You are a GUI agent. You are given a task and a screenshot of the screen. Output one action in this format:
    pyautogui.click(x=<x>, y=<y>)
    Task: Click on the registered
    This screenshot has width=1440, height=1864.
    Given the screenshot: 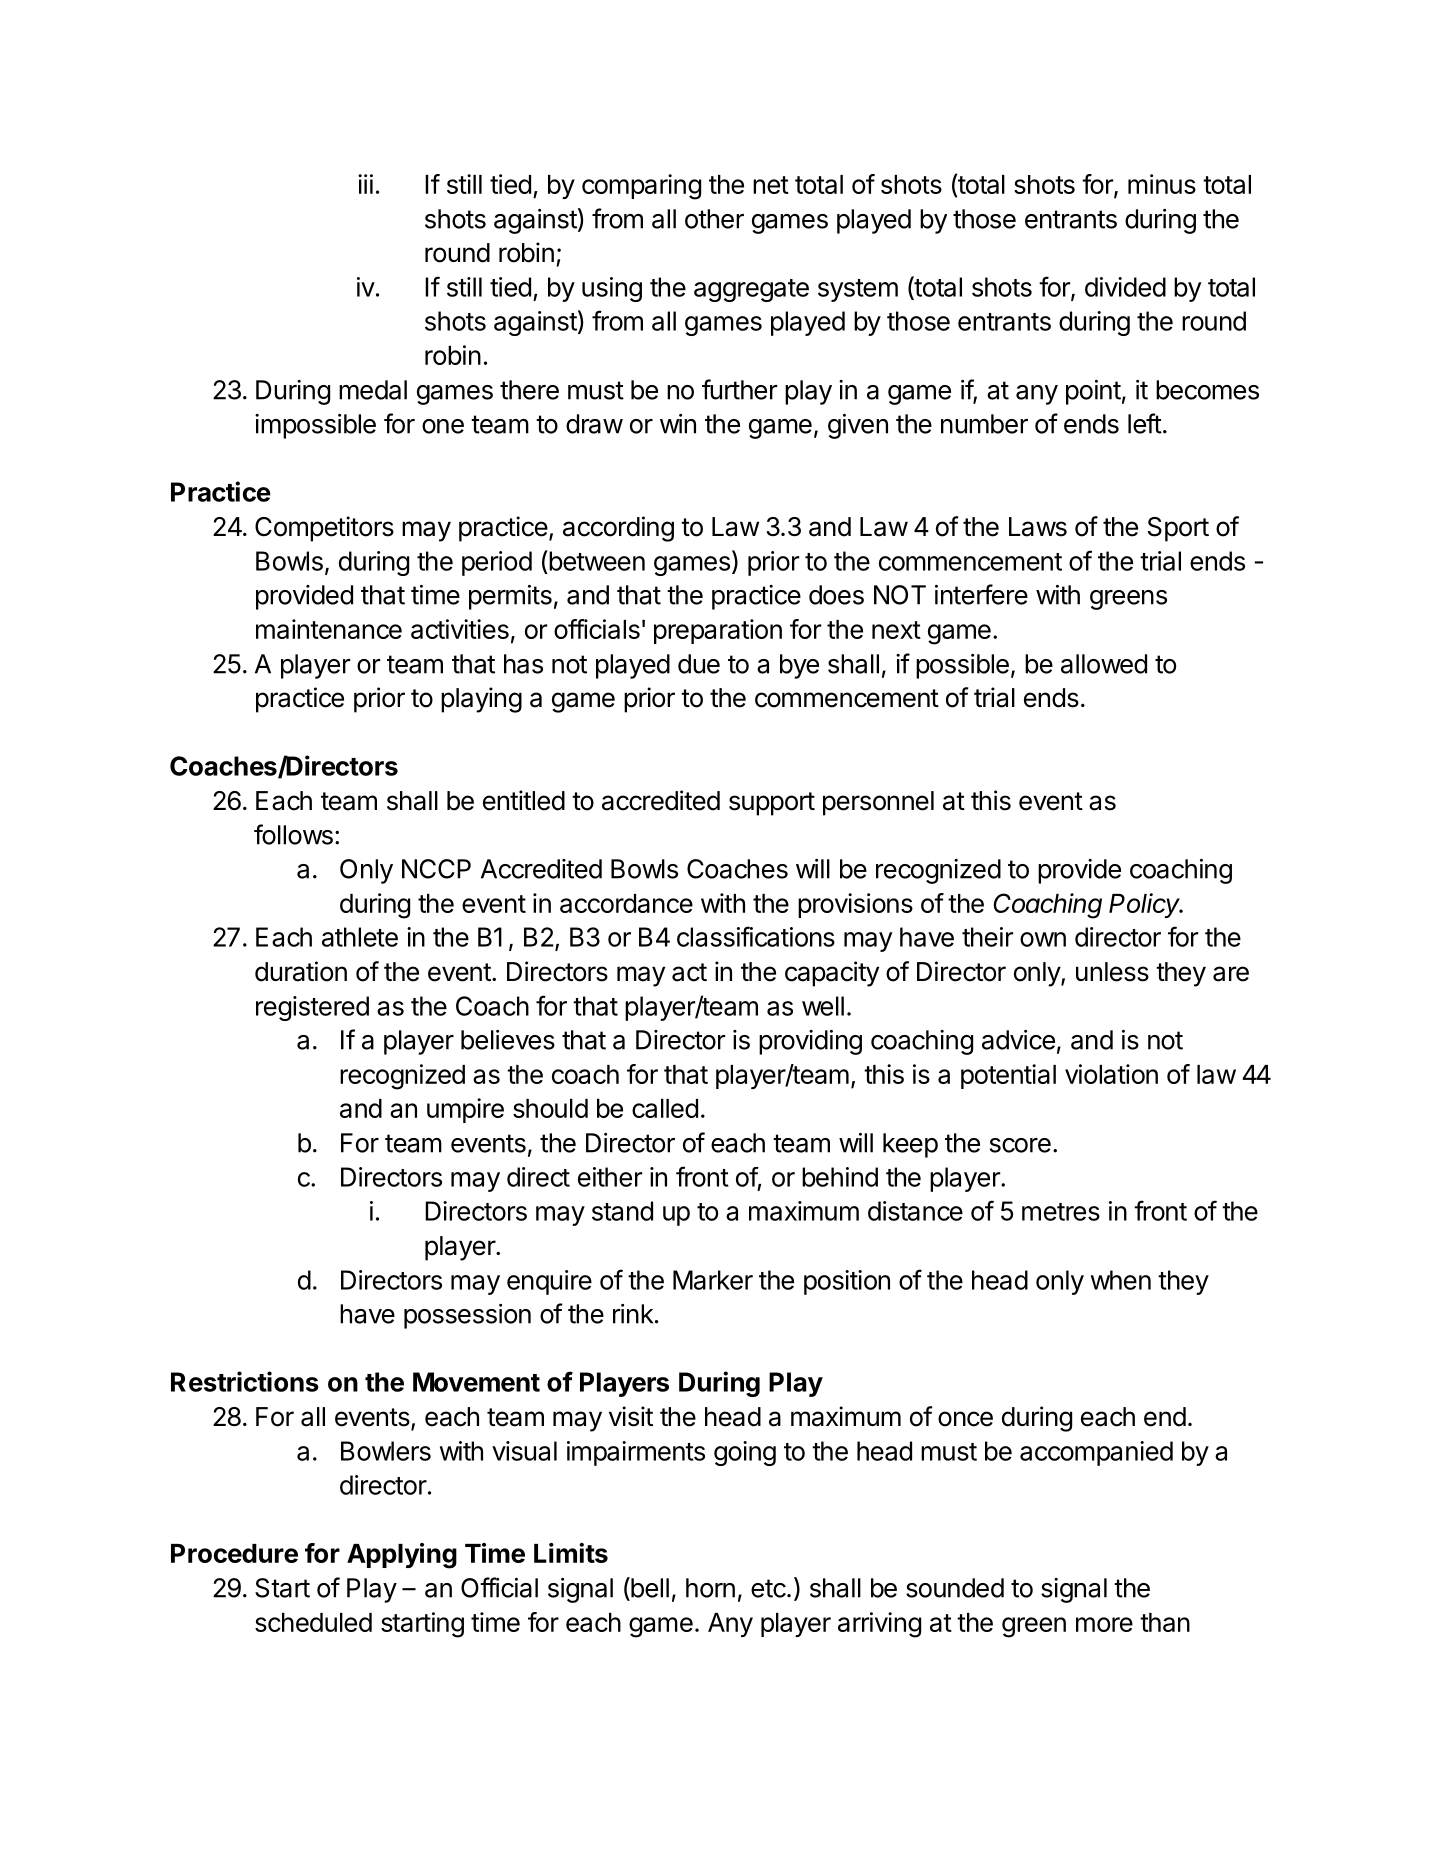 What is the action you would take?
    pyautogui.click(x=312, y=1008)
